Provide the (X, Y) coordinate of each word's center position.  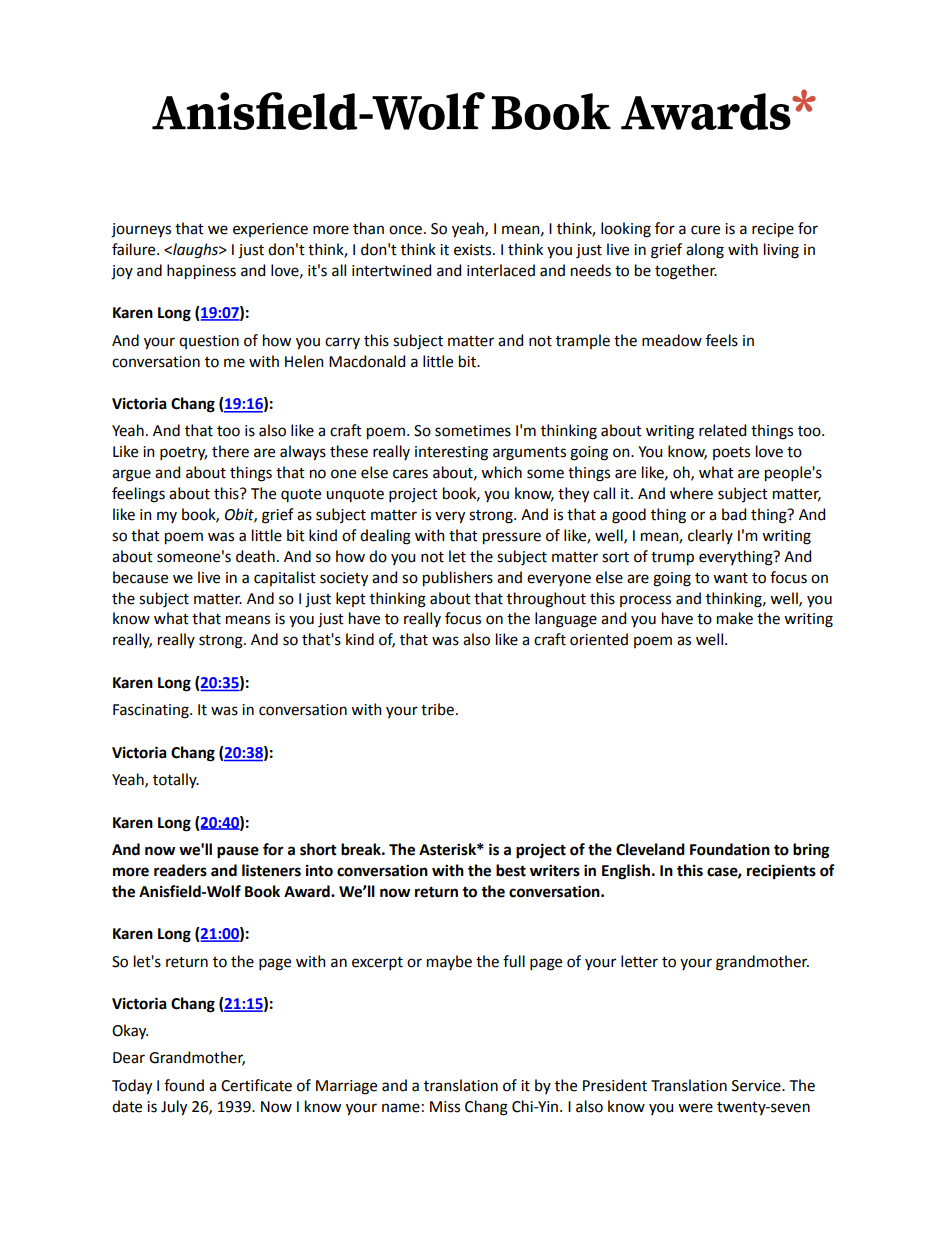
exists (474, 250)
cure (705, 230)
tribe (437, 709)
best (511, 870)
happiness (201, 272)
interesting (451, 453)
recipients (781, 872)
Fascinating (152, 711)
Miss (445, 1107)
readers (180, 870)
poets (731, 453)
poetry (183, 454)
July (174, 1108)
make (735, 618)
